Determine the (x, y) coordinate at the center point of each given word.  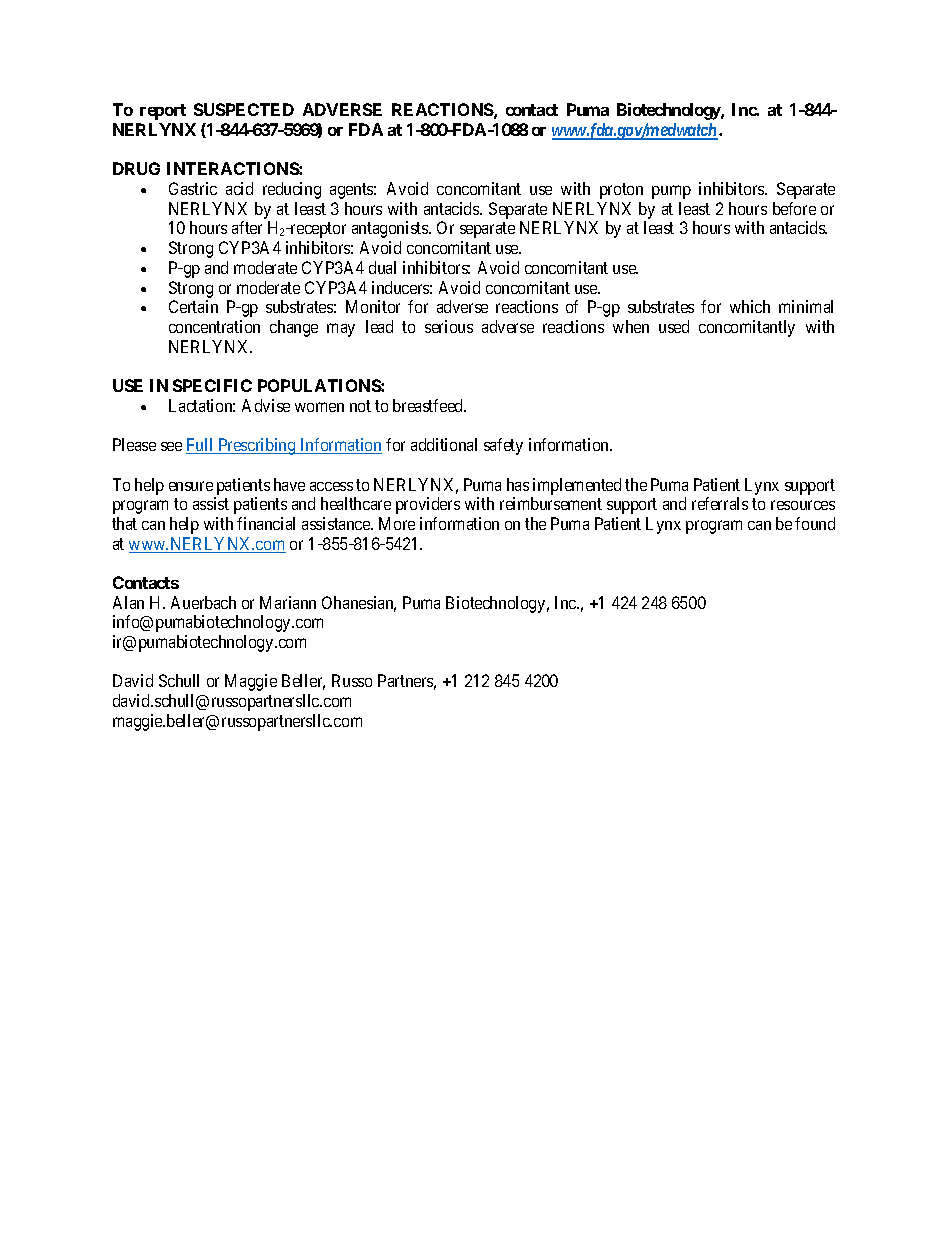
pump (671, 192)
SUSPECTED (244, 109)
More (397, 523)
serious (449, 326)
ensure (191, 486)
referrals (720, 503)
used (674, 326)
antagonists (391, 229)
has (518, 484)
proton (621, 191)
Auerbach (203, 602)
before (794, 208)
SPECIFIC (212, 385)
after (247, 227)
